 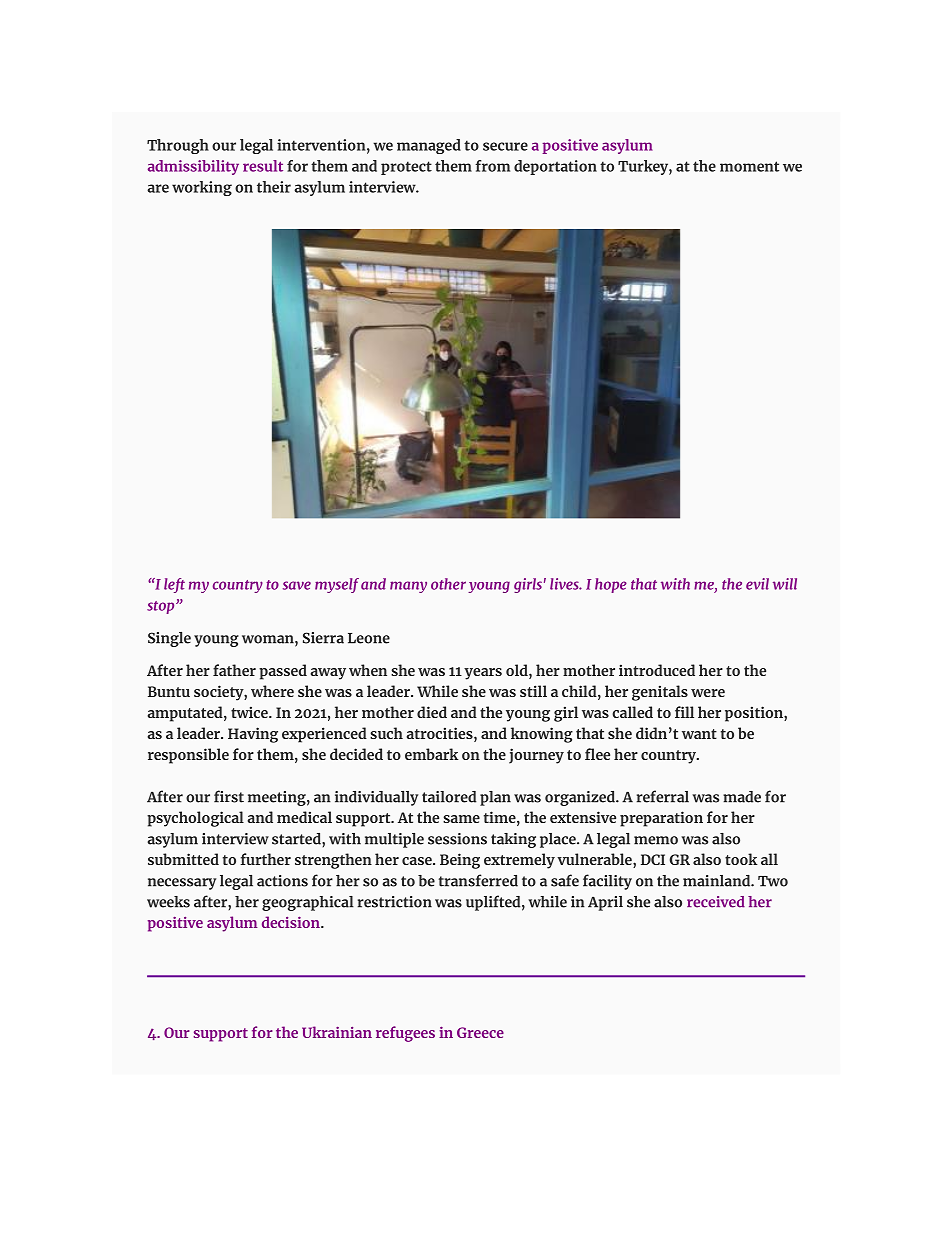 What do you see at coordinates (699, 734) in the screenshot?
I see `want` at bounding box center [699, 734].
